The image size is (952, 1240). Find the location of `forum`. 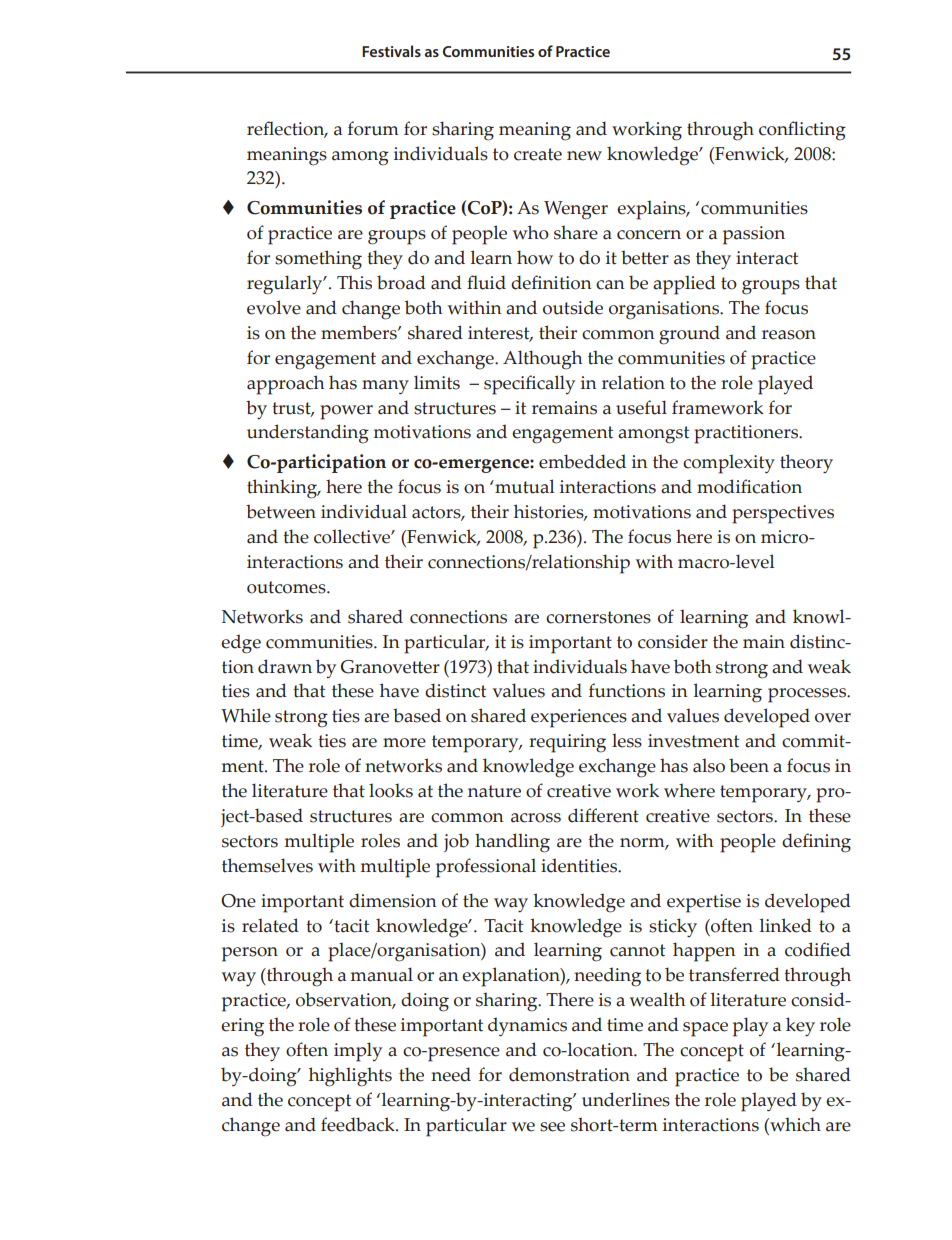

forum is located at coordinates (373, 128).
